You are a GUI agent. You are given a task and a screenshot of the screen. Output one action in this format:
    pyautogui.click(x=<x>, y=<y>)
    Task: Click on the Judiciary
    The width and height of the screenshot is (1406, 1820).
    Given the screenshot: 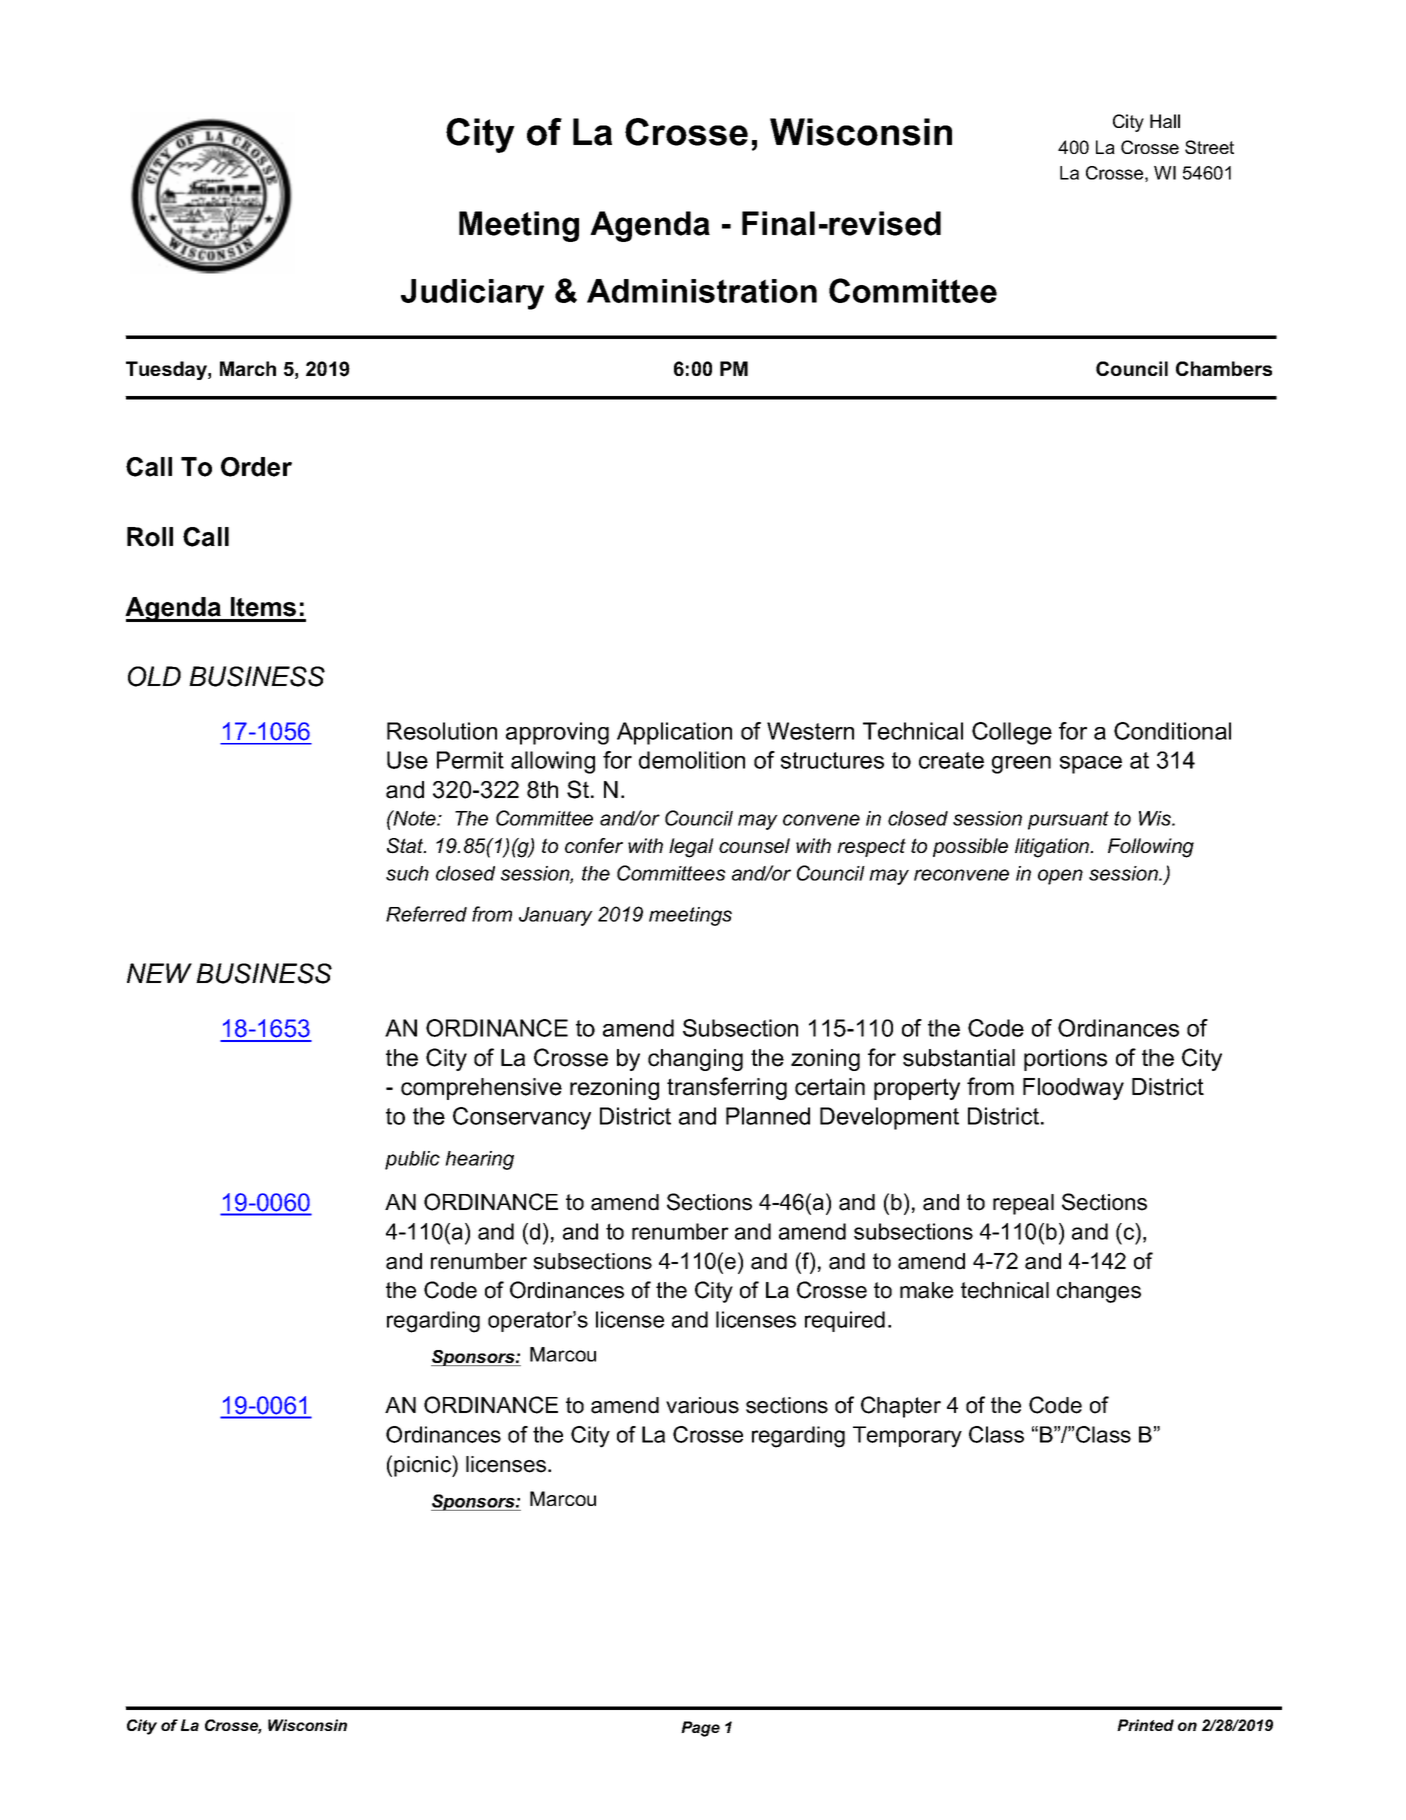 What is the action you would take?
    pyautogui.click(x=472, y=294)
